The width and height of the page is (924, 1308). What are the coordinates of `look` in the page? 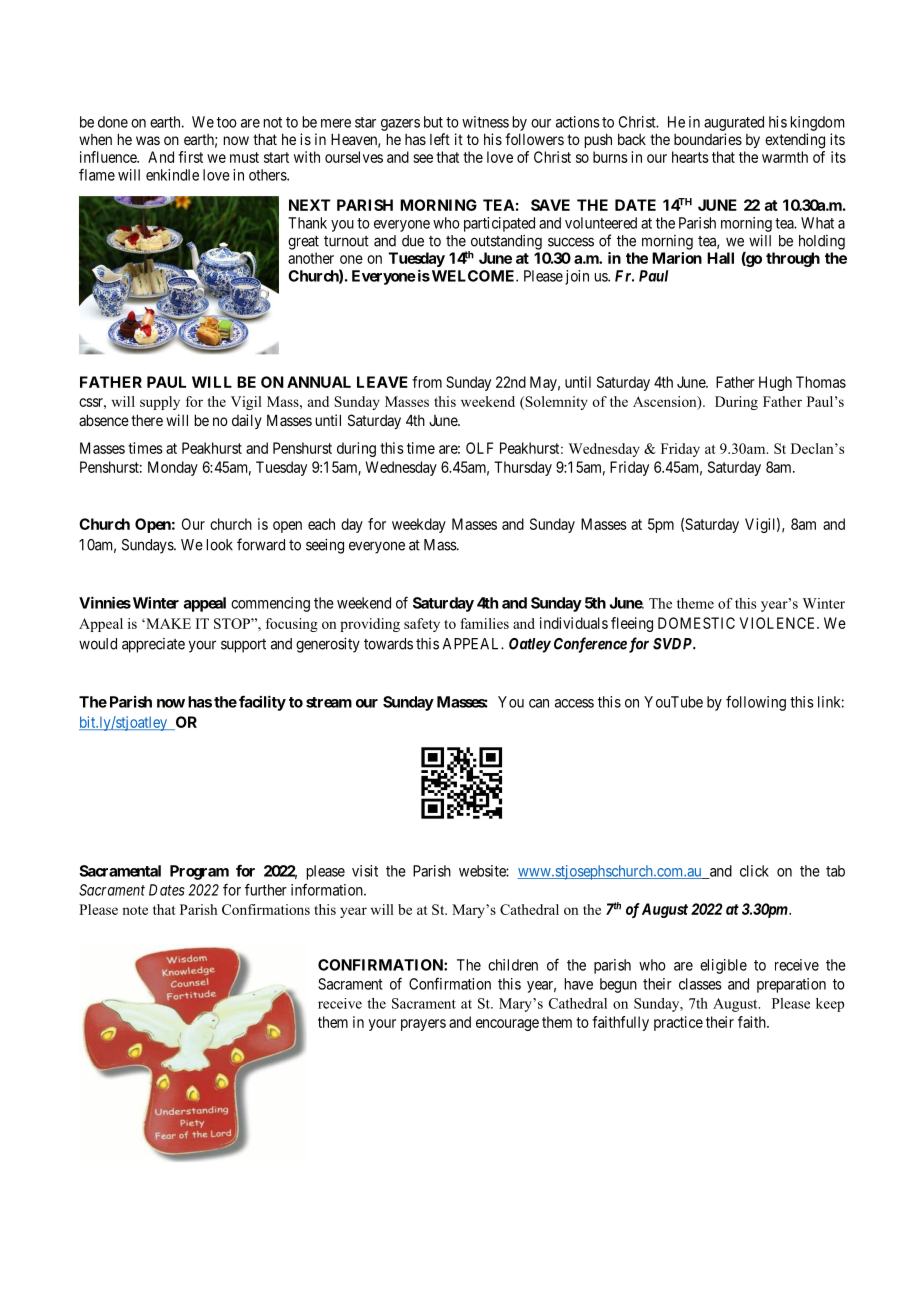 It's located at (220, 545).
